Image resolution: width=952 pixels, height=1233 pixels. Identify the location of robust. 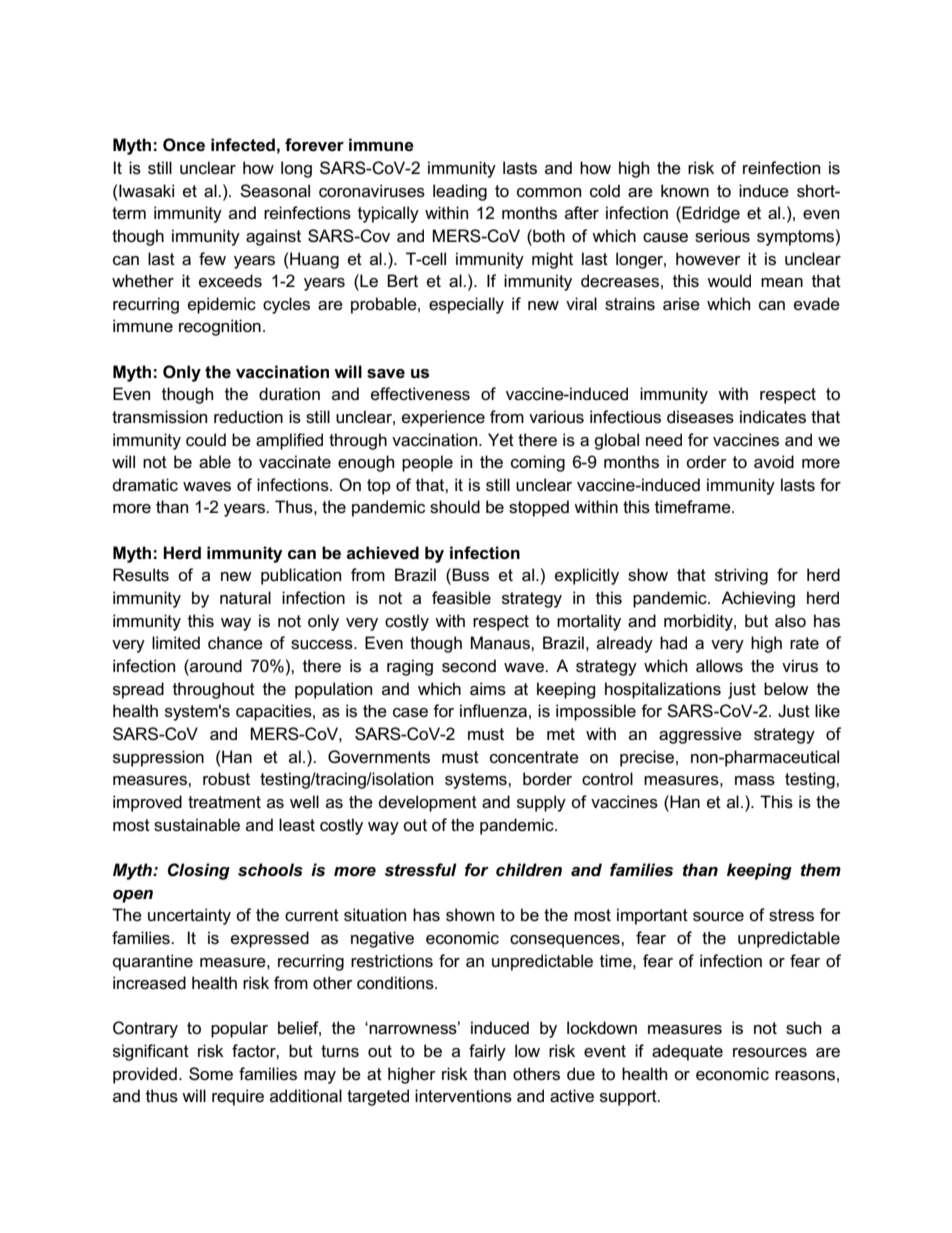
(226, 779).
